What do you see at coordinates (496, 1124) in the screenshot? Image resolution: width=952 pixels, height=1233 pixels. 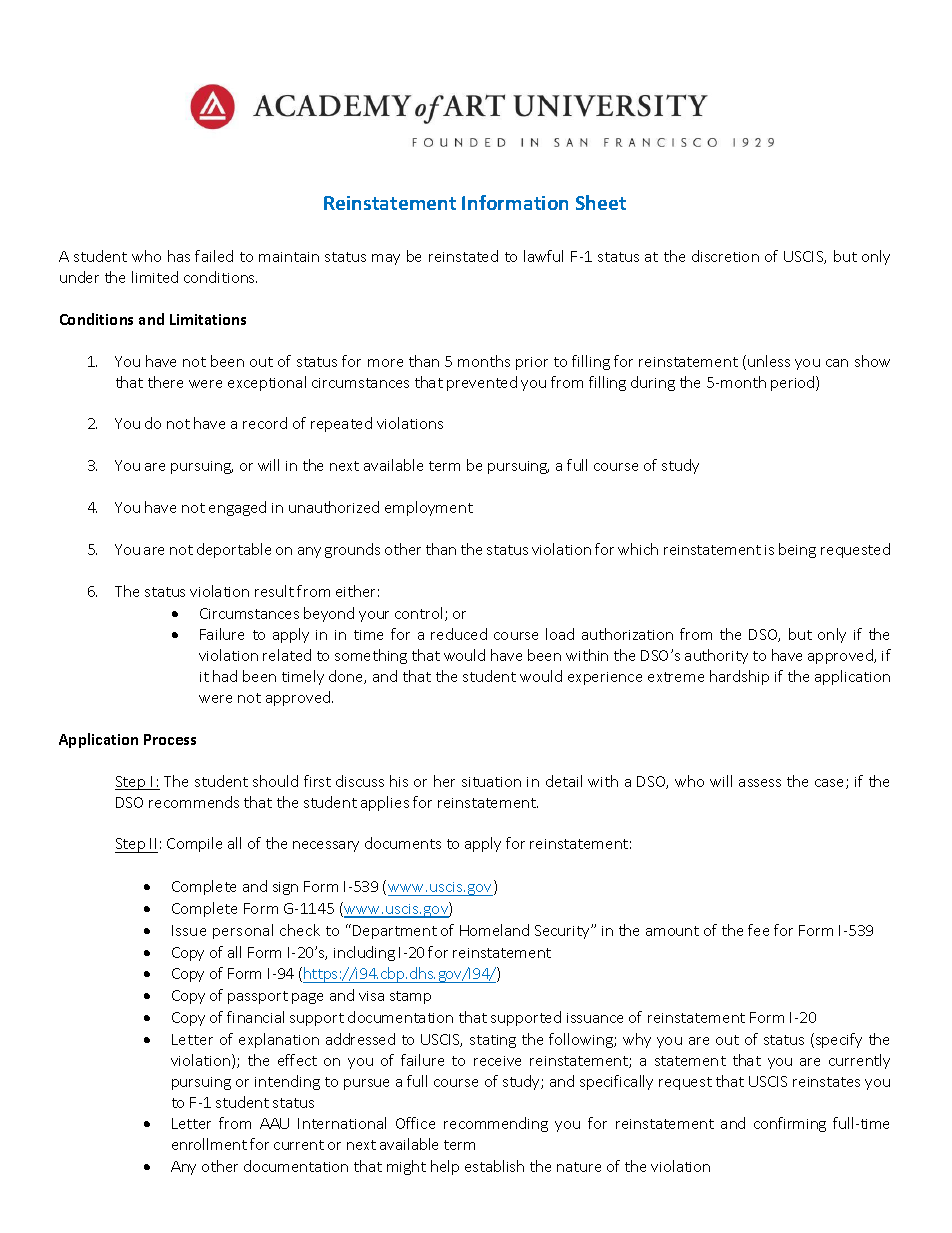 I see `recommending` at bounding box center [496, 1124].
